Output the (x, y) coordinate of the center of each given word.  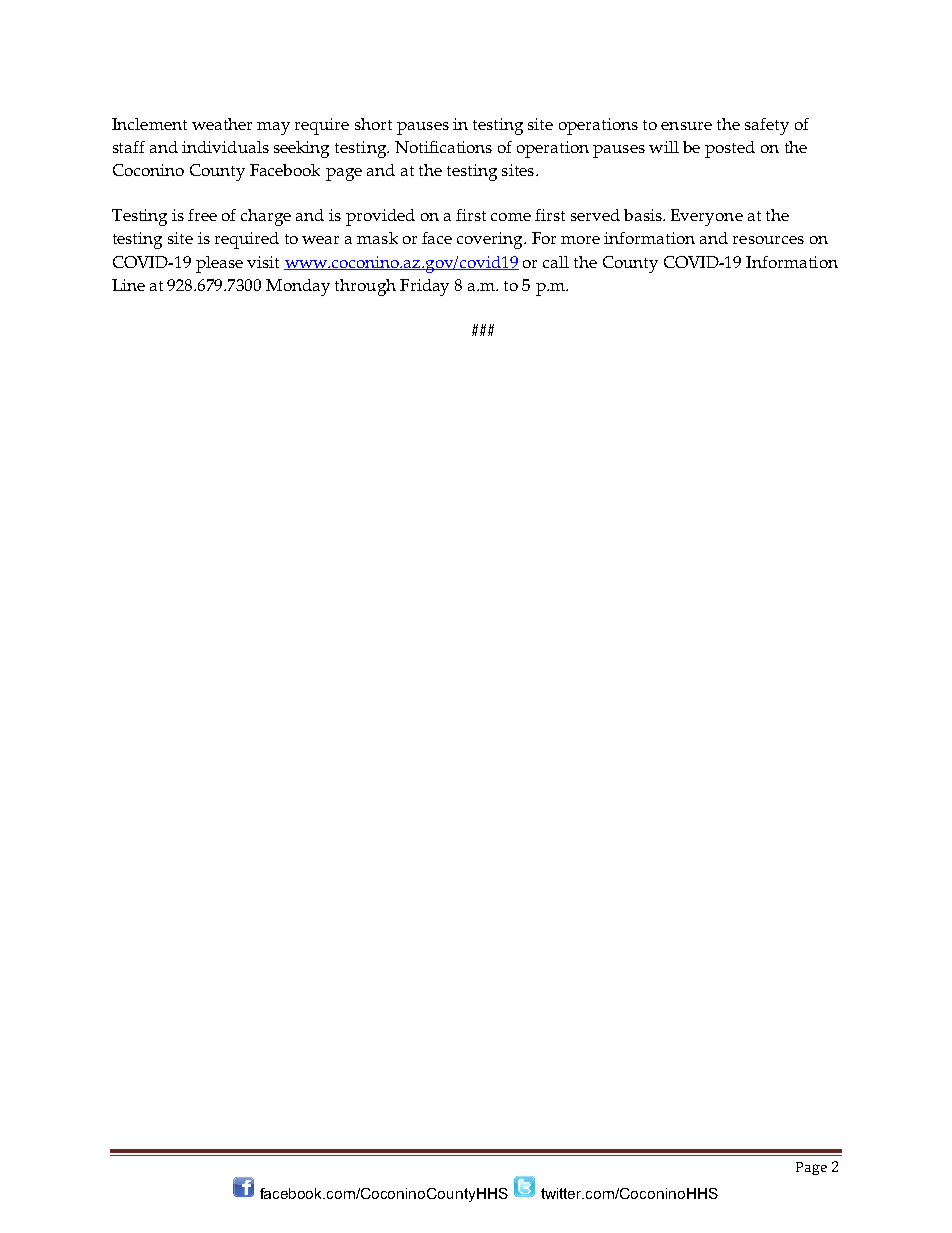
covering (491, 240)
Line (128, 285)
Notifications (443, 147)
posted (730, 149)
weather (222, 124)
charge (266, 217)
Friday (424, 287)
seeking (301, 149)
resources (768, 240)
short (373, 124)
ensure (686, 126)
